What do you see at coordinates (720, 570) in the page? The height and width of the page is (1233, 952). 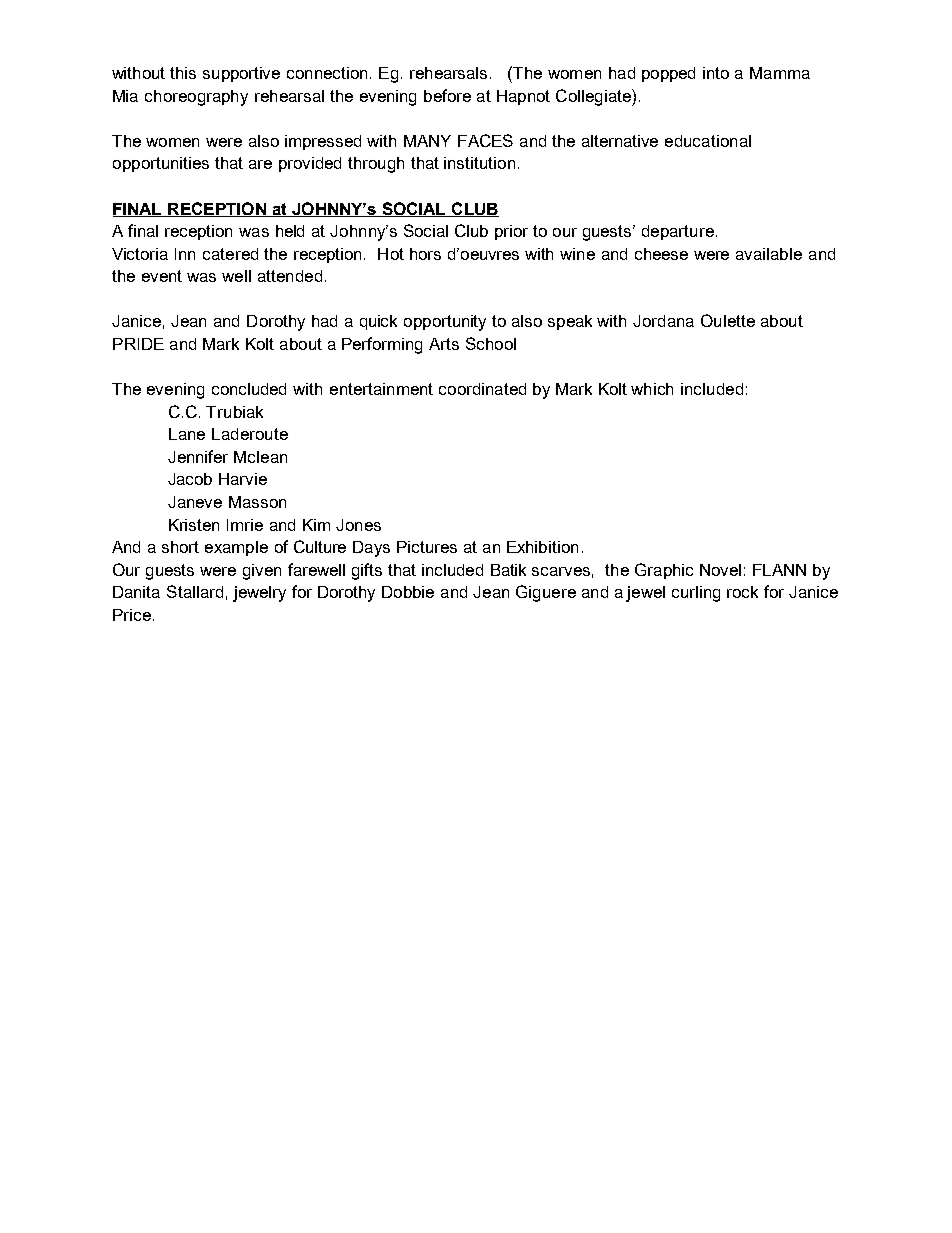 I see `Novel` at bounding box center [720, 570].
